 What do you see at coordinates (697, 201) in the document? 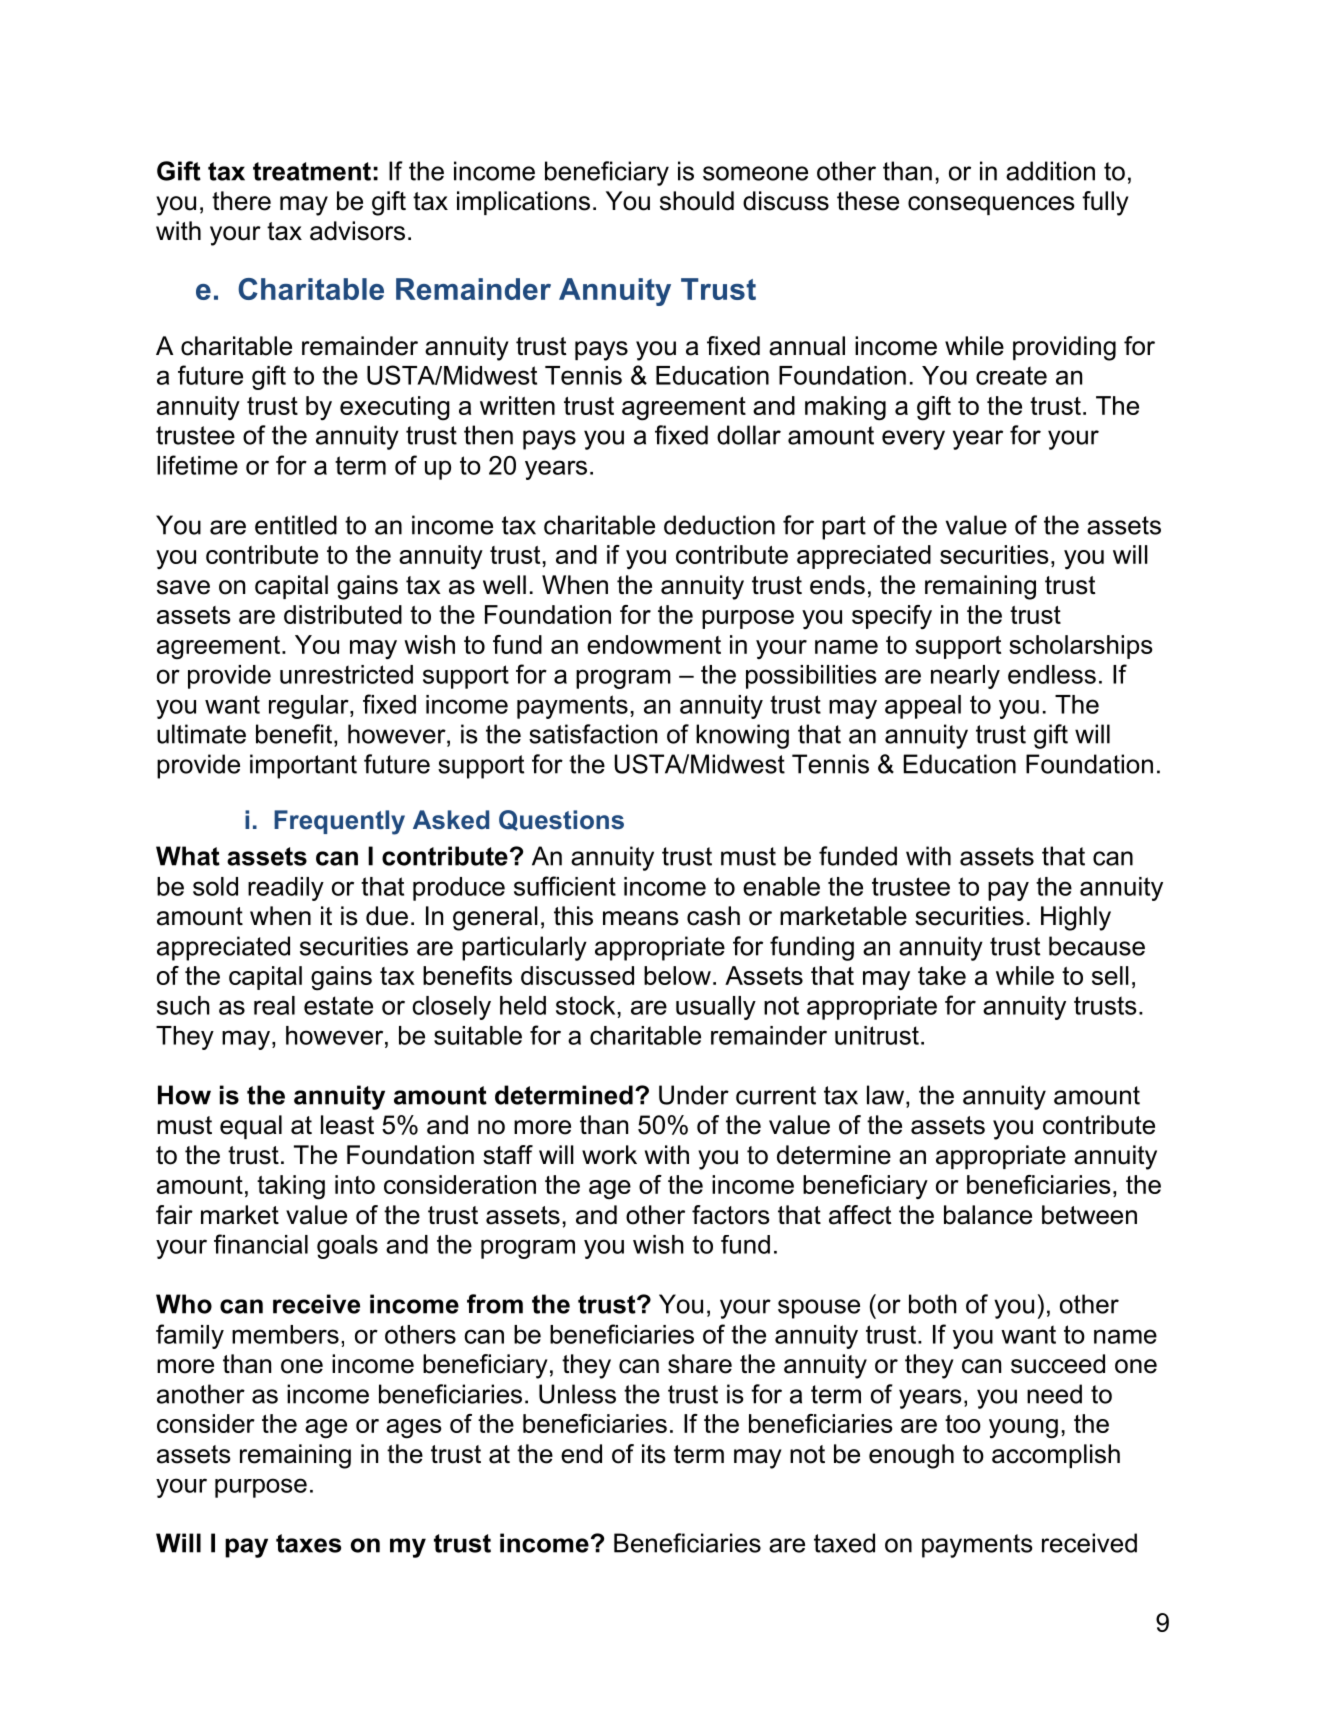
I see `should` at bounding box center [697, 201].
